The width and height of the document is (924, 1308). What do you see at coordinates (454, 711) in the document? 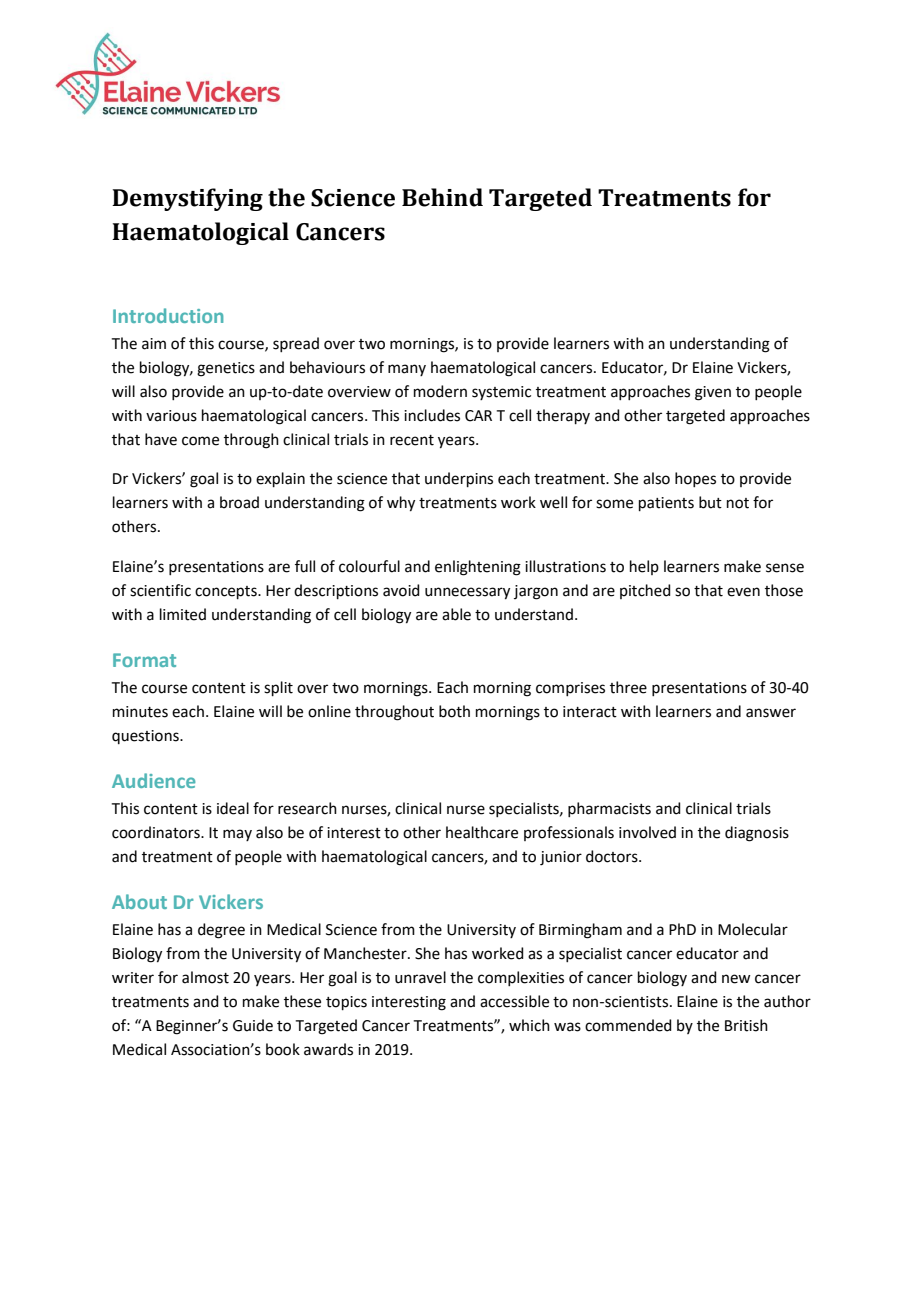
I see `both` at bounding box center [454, 711].
